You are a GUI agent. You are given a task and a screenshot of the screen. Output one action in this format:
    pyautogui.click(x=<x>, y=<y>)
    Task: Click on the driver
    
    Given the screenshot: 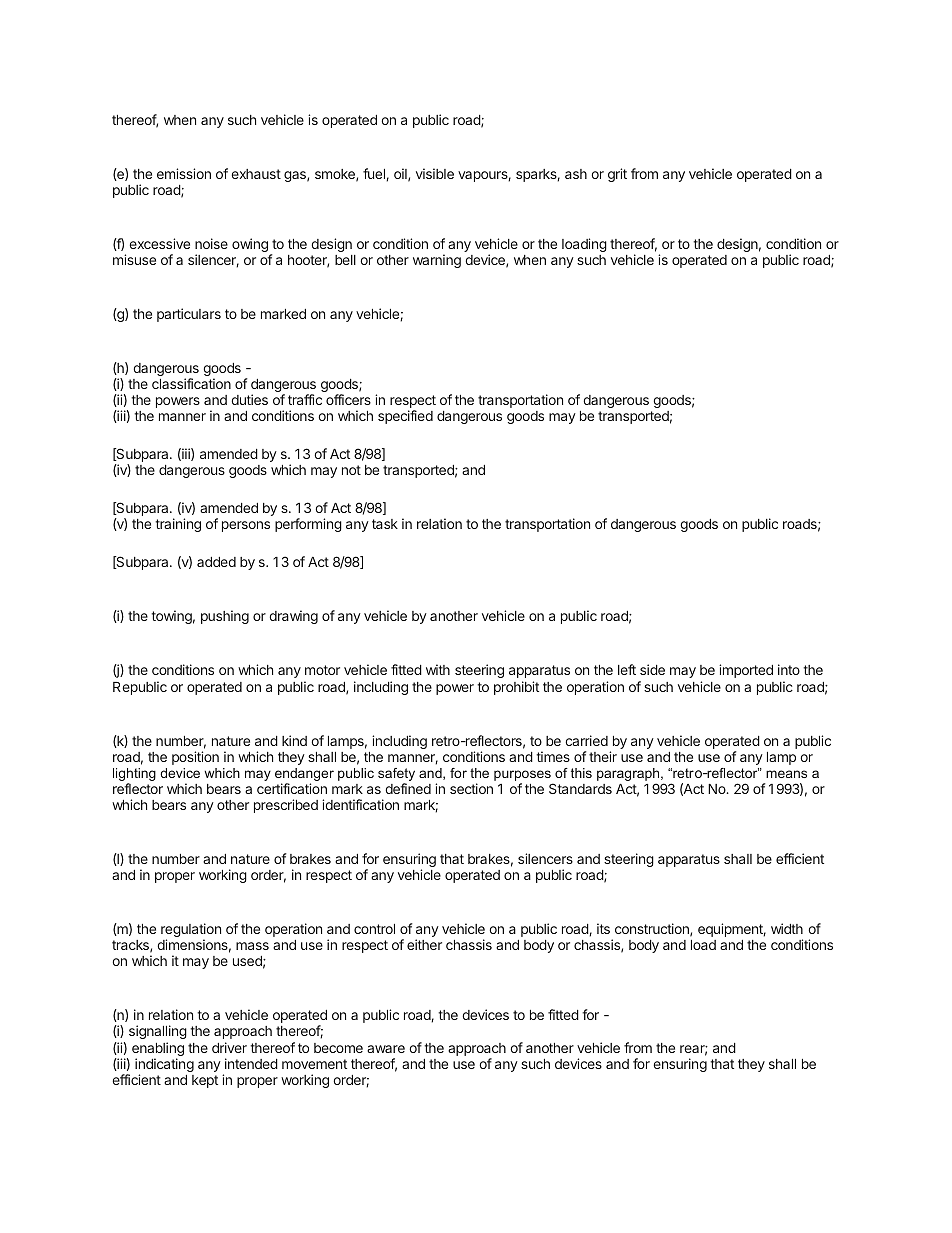 What is the action you would take?
    pyautogui.click(x=229, y=1047)
